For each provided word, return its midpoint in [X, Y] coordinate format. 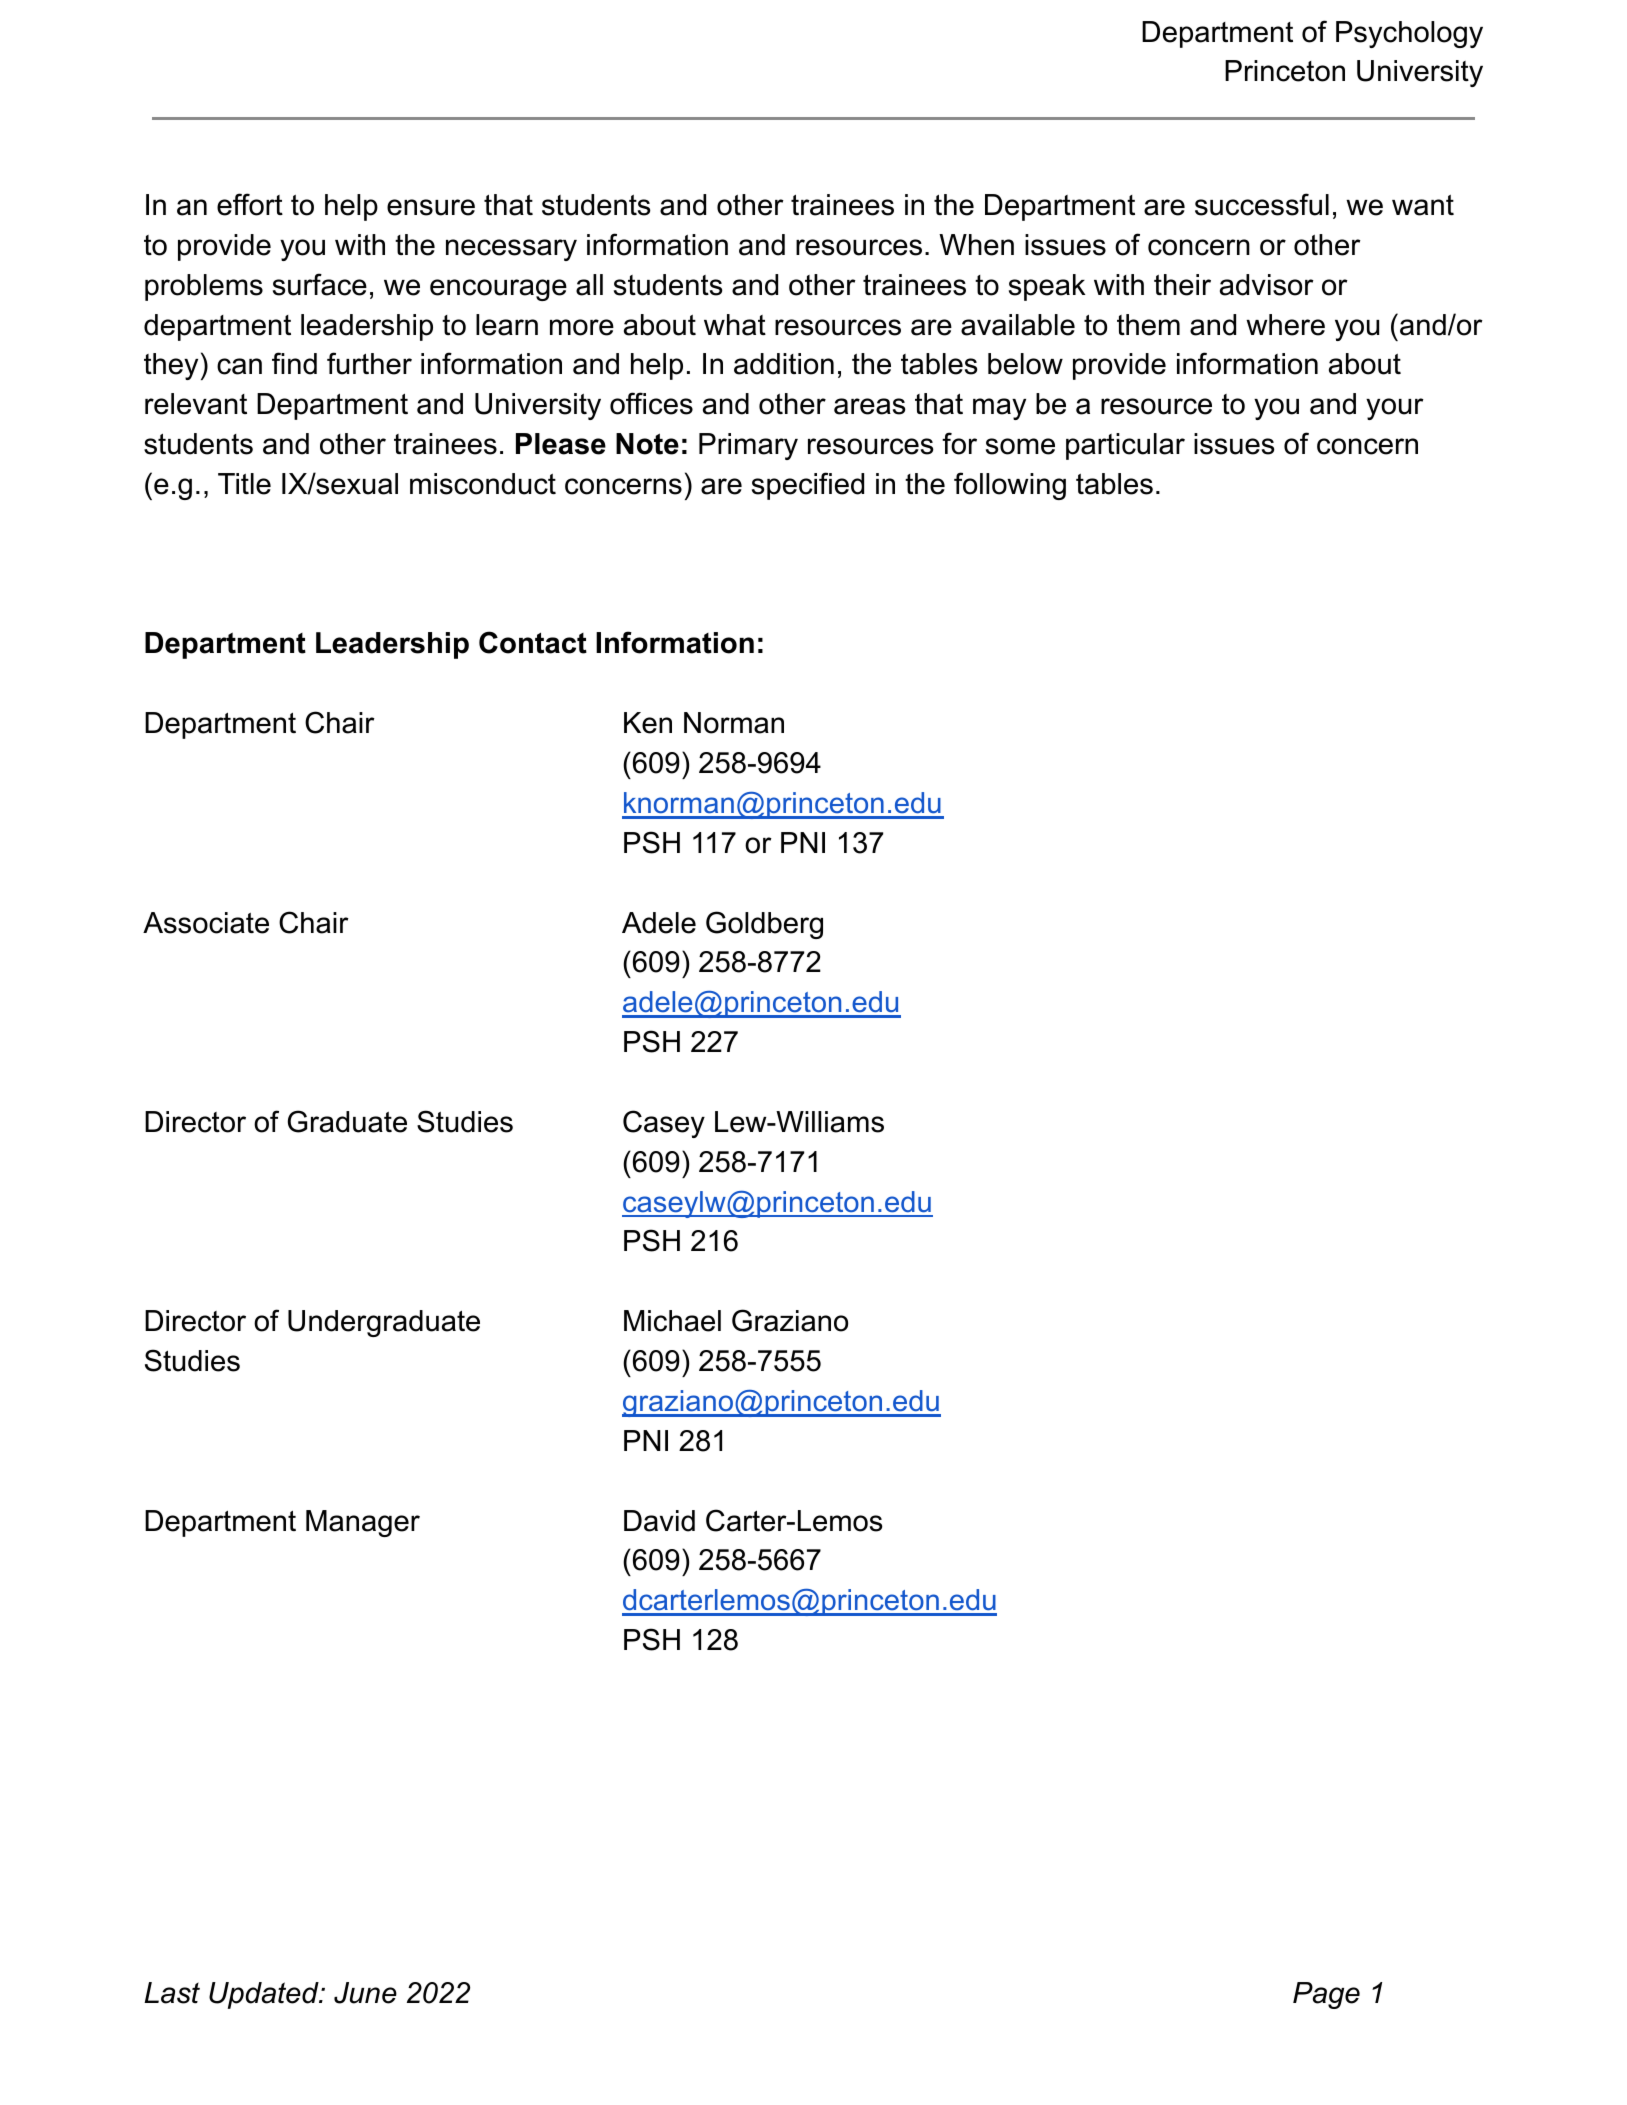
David [659, 1521]
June [365, 1993]
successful [1262, 204]
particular [1125, 446]
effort [250, 204]
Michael [672, 1321]
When [976, 245]
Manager [363, 1523]
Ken [648, 723]
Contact [533, 642]
